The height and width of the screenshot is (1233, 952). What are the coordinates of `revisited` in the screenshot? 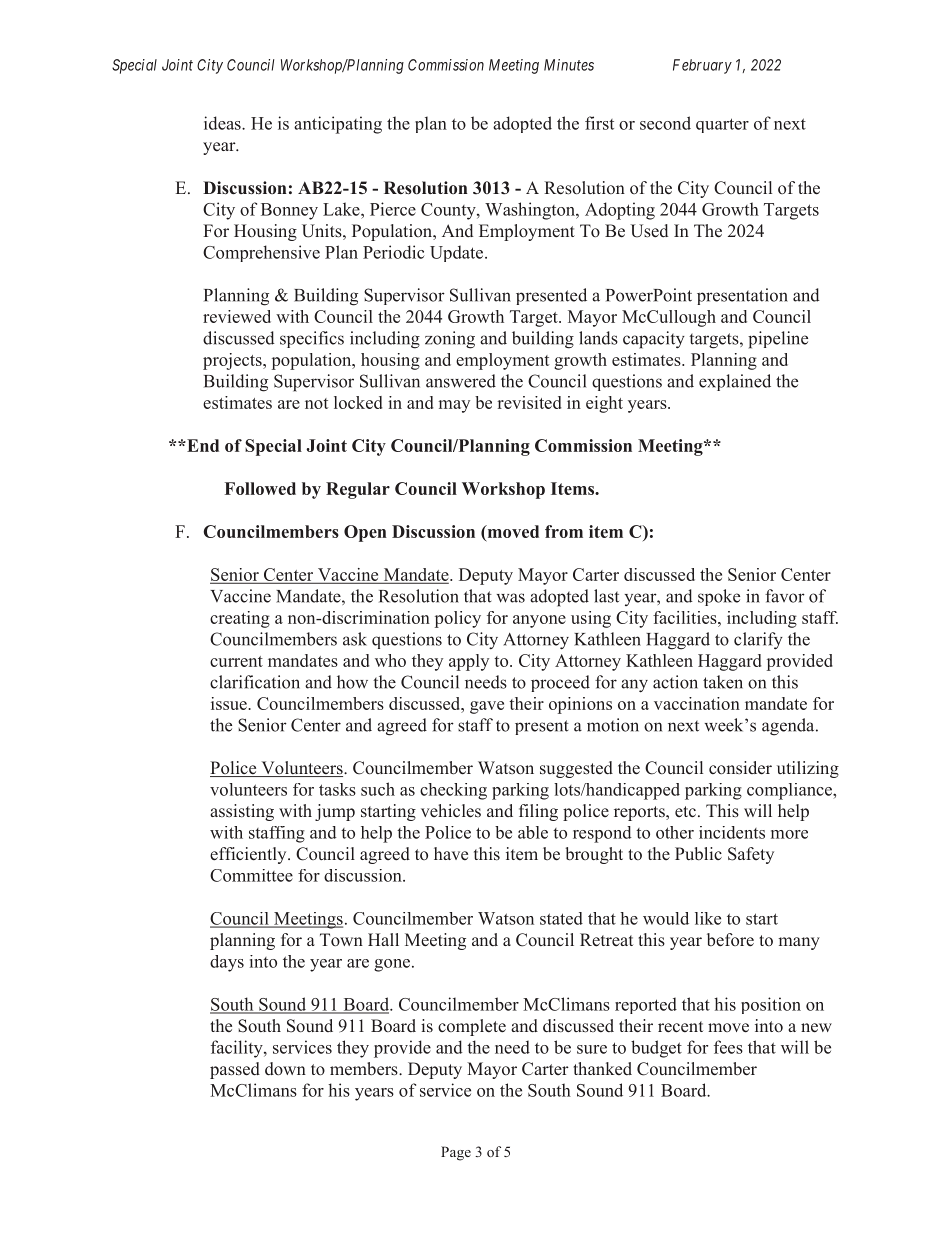 It's located at (529, 402).
